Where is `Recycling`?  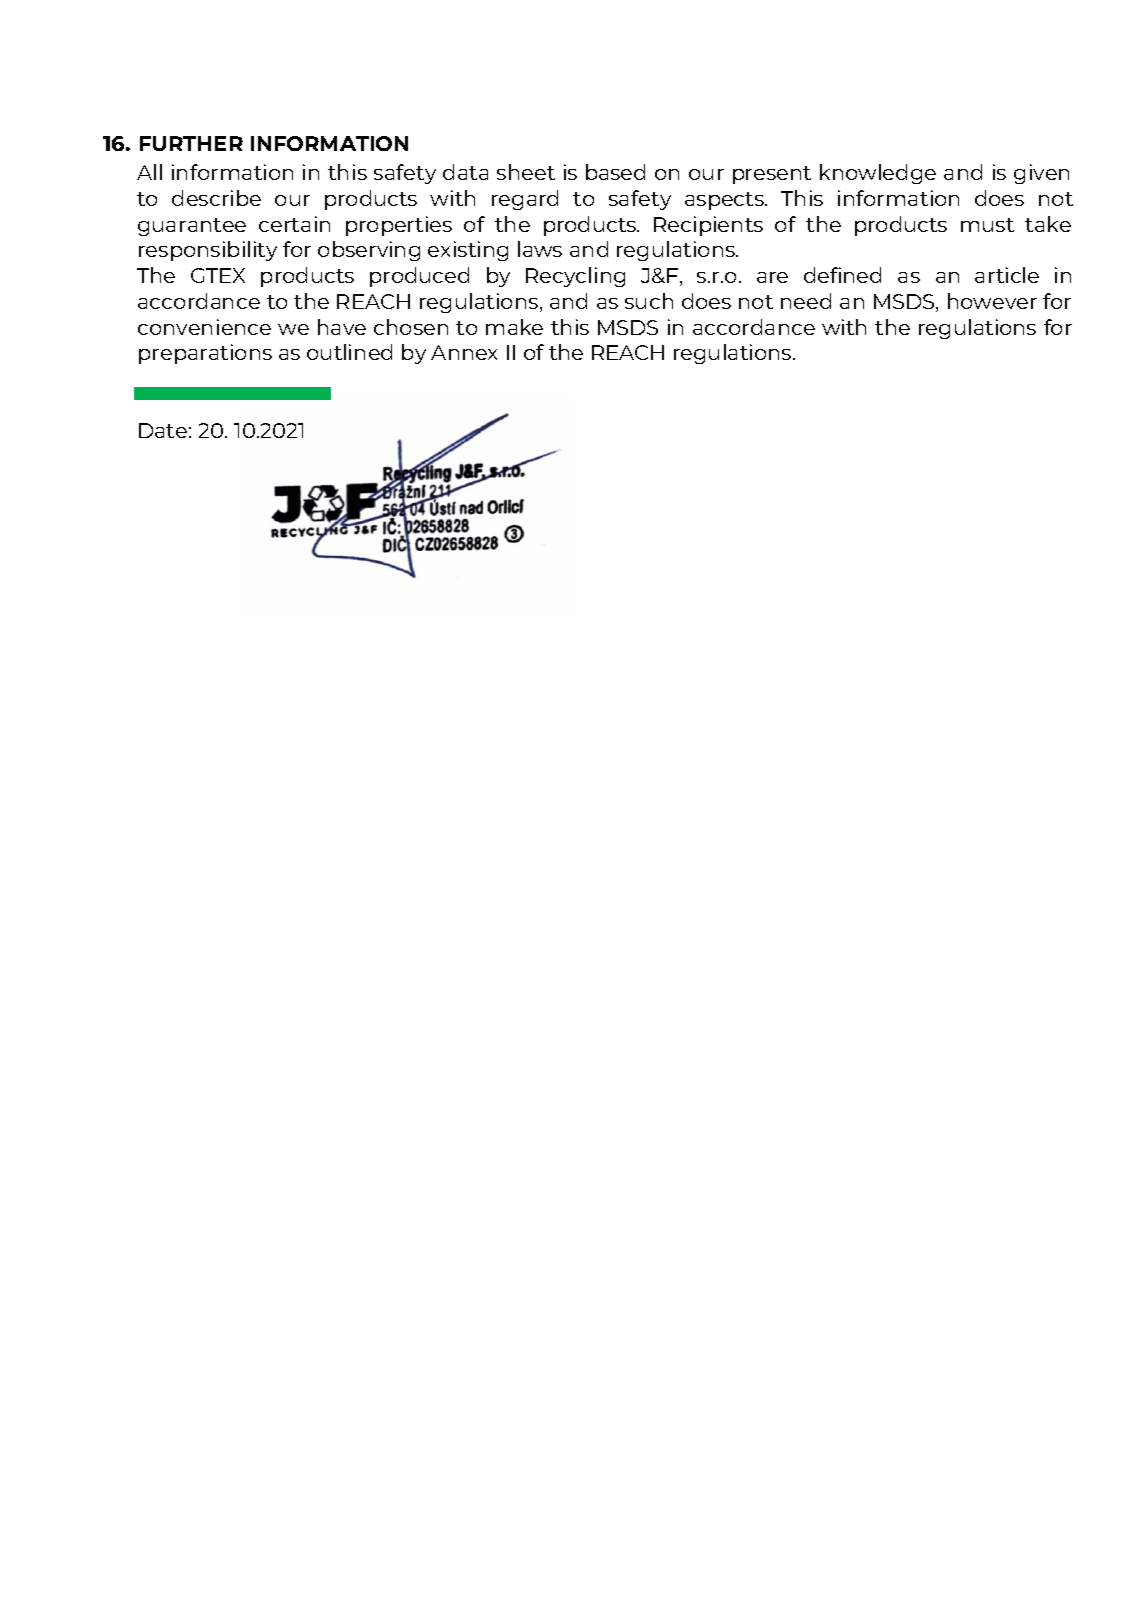 Recycling is located at coordinates (575, 277).
